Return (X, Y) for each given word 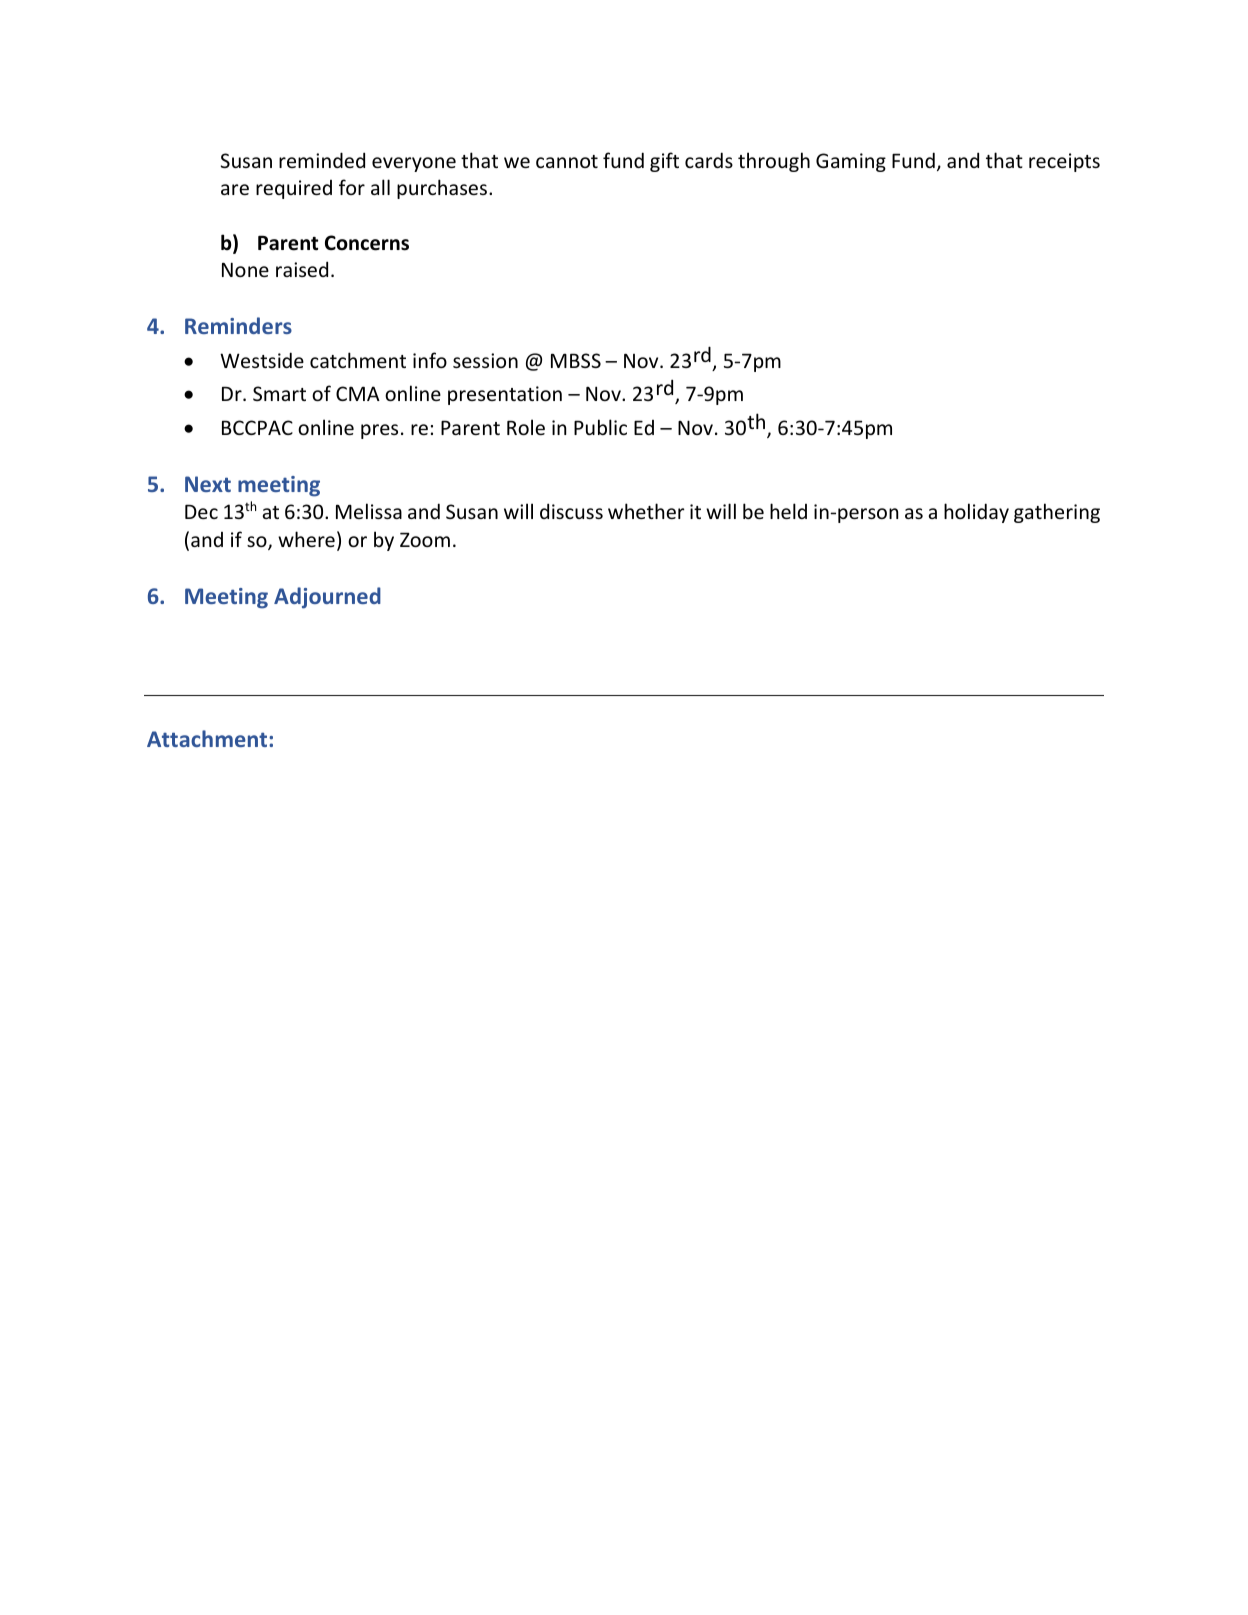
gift (664, 162)
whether (646, 511)
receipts (1064, 162)
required (294, 189)
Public (600, 427)
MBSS (576, 360)
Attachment (208, 738)
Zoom (425, 539)
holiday (976, 513)
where (306, 539)
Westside (262, 360)
